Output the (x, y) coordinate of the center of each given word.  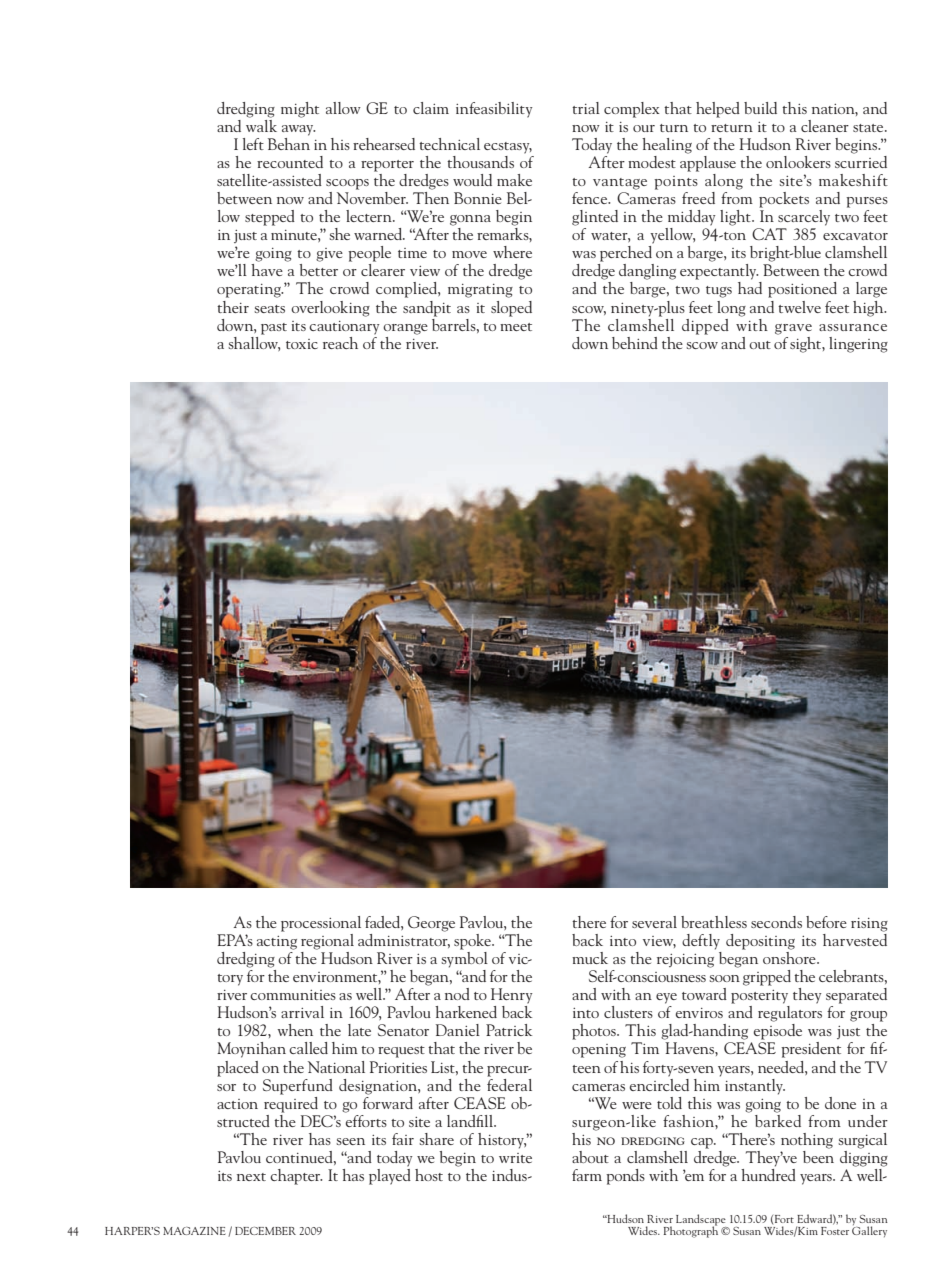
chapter (296, 1177)
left (253, 144)
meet (516, 327)
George (431, 924)
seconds (776, 922)
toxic (302, 344)
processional (321, 924)
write (515, 1158)
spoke (473, 942)
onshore (790, 956)
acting (277, 943)
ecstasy (508, 148)
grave (793, 329)
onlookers (798, 162)
